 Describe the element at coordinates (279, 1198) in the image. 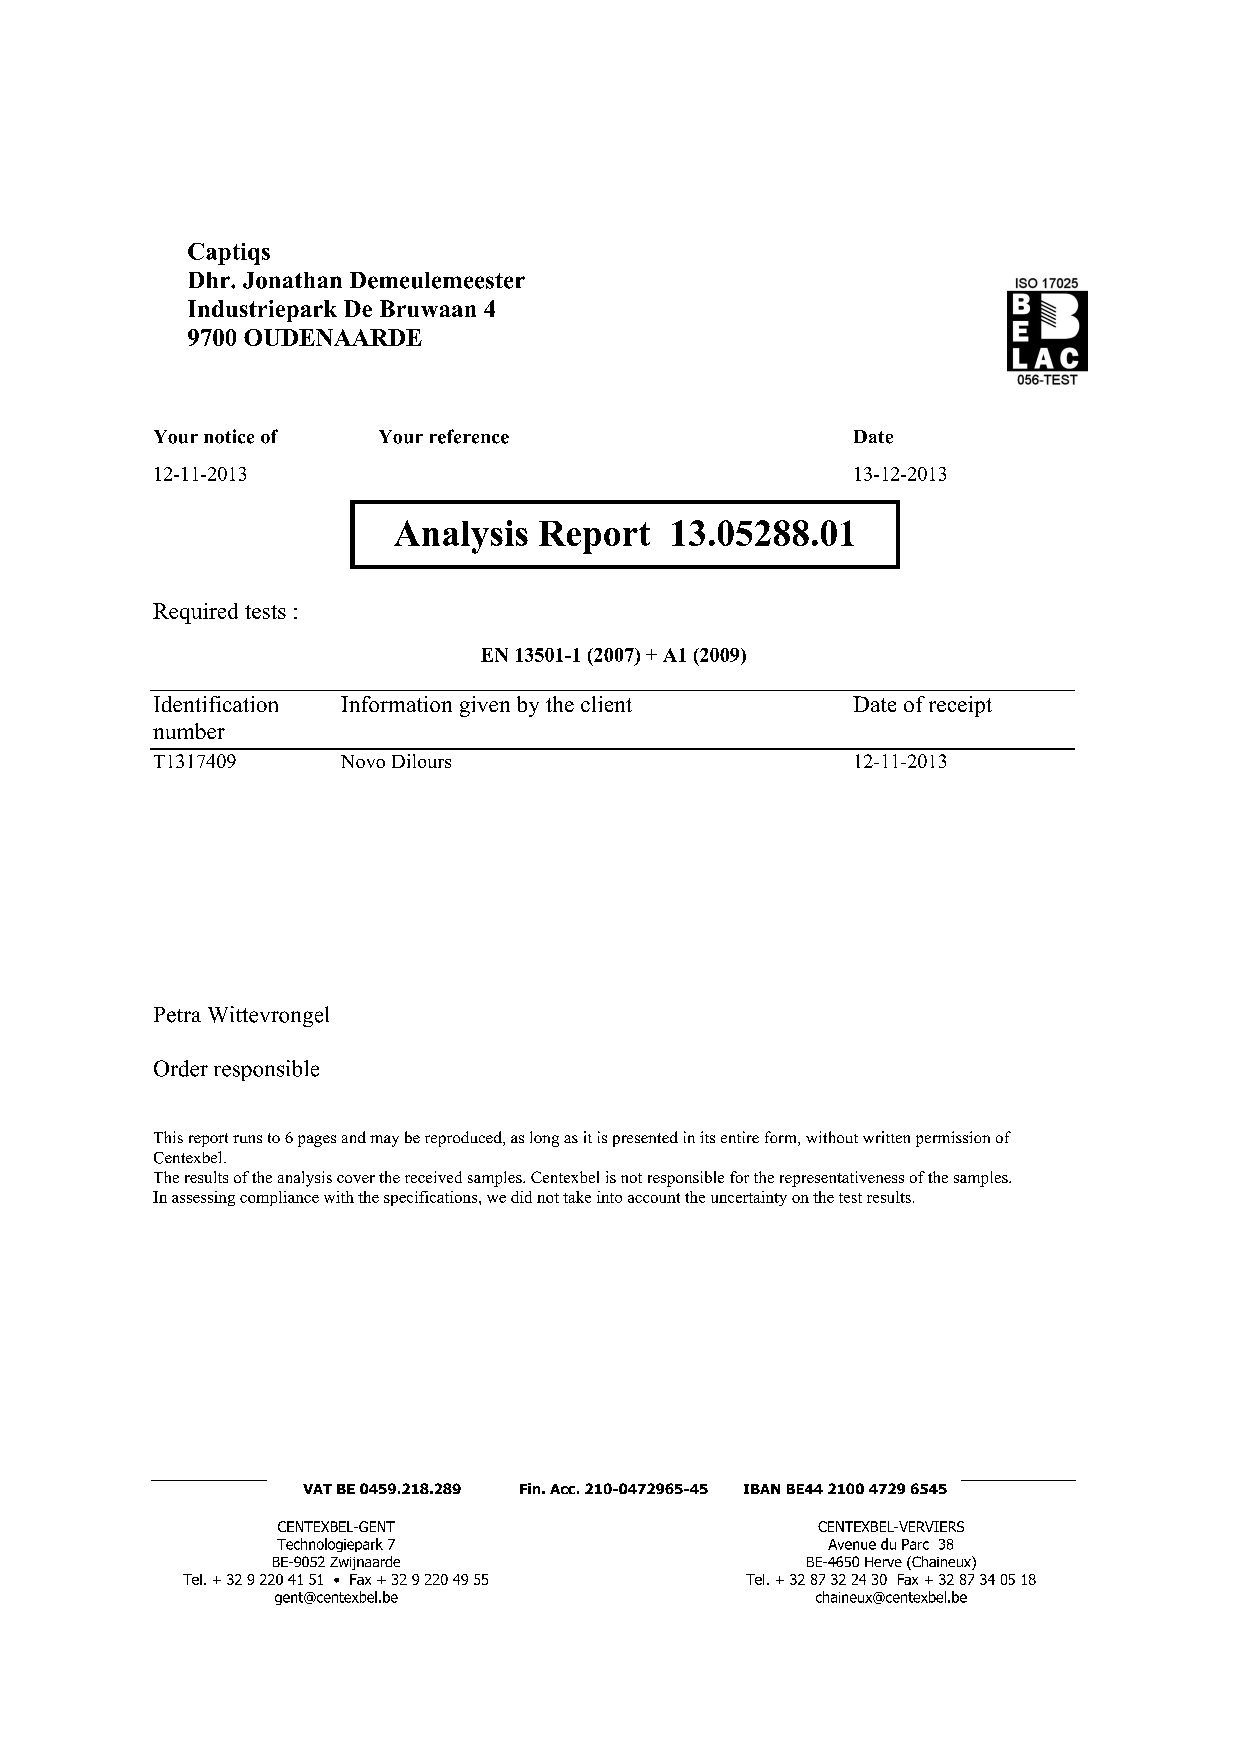

I see `compliance` at that location.
